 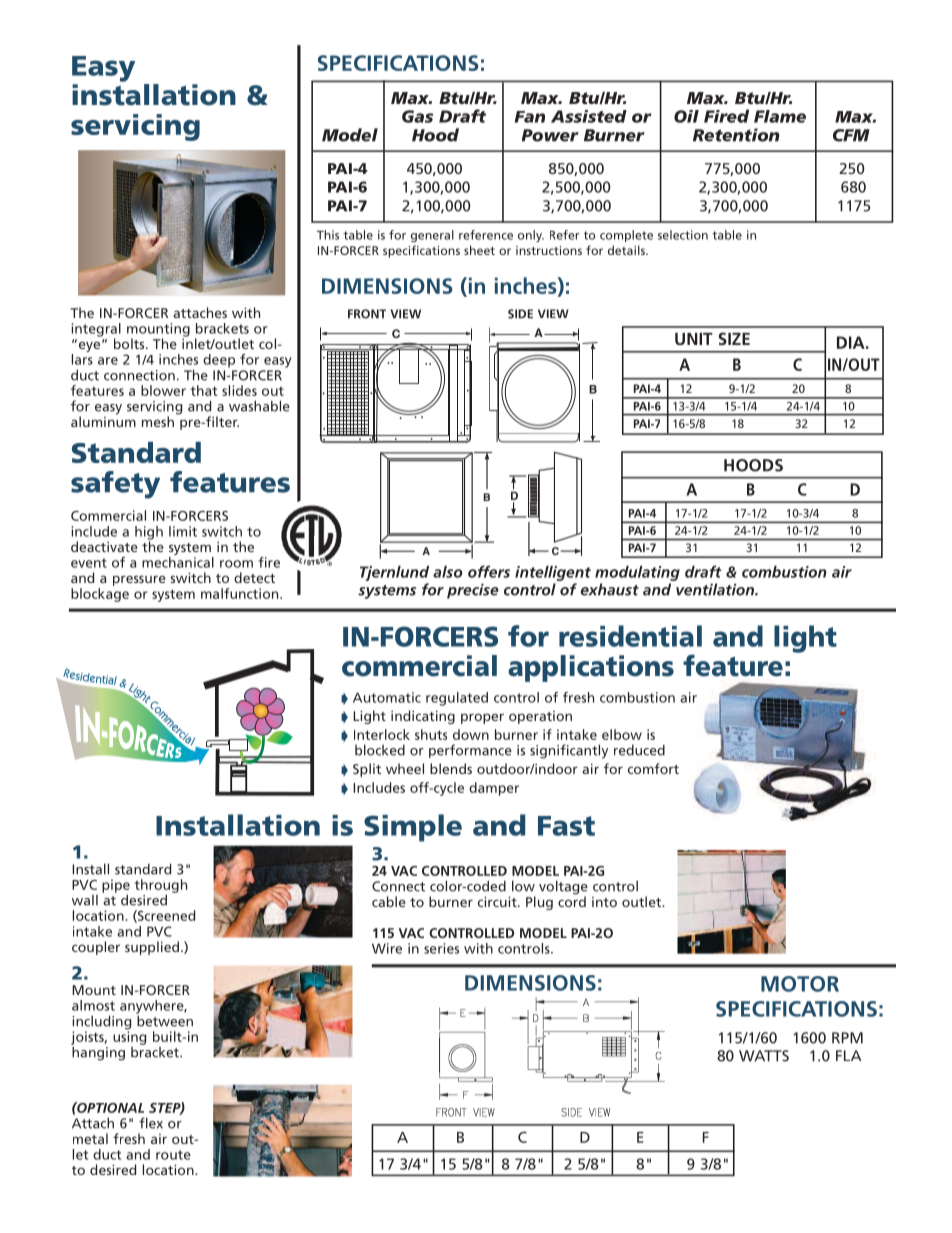 I want to click on offers, so click(x=489, y=571).
